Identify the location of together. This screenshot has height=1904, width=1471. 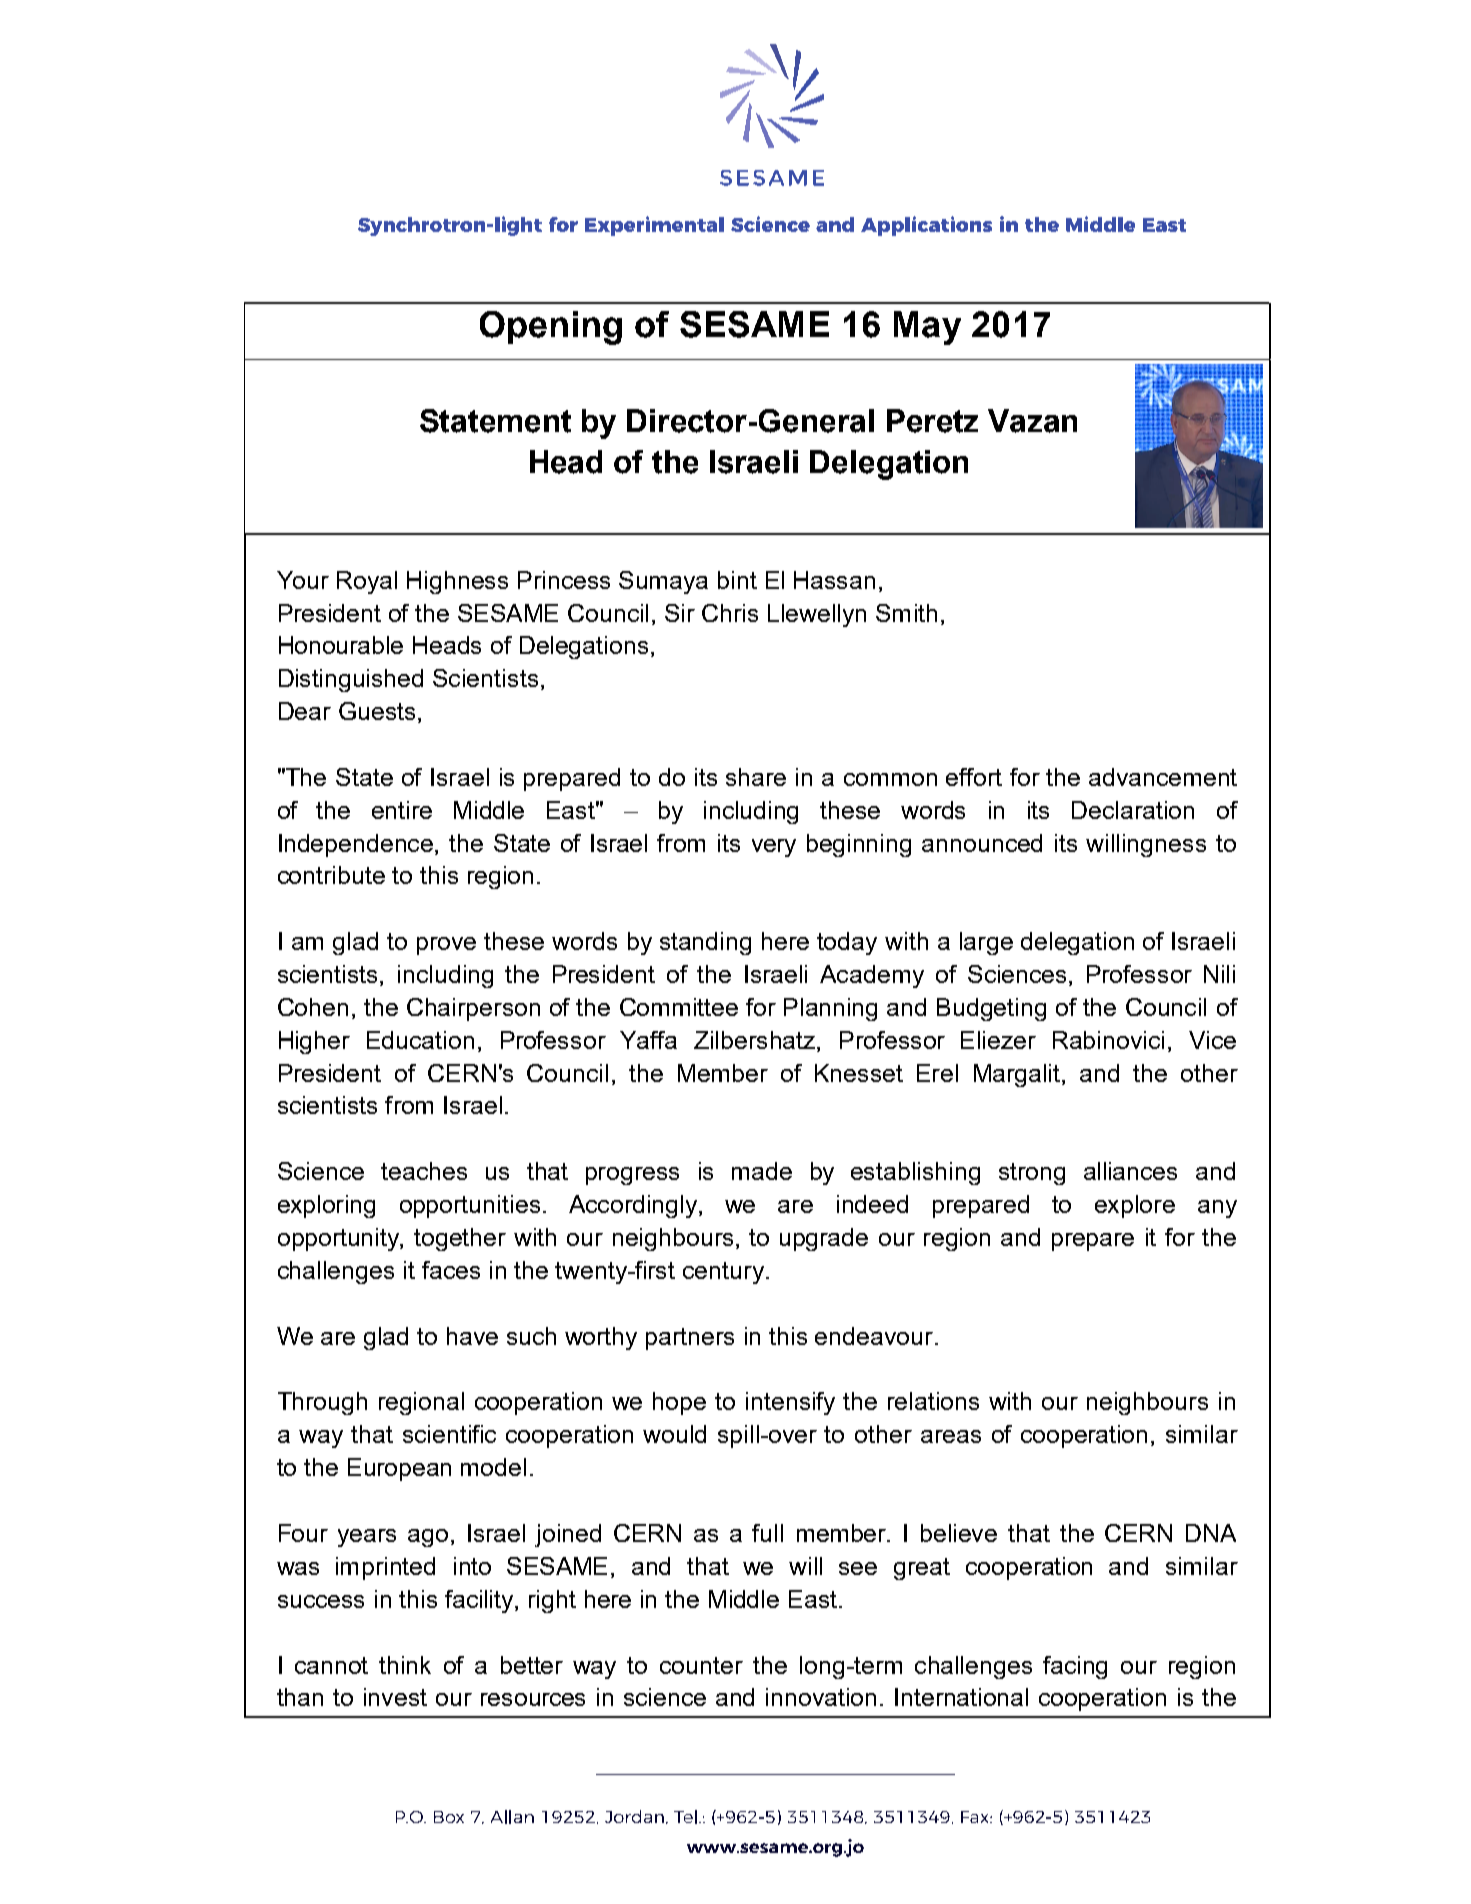
(460, 1239).
